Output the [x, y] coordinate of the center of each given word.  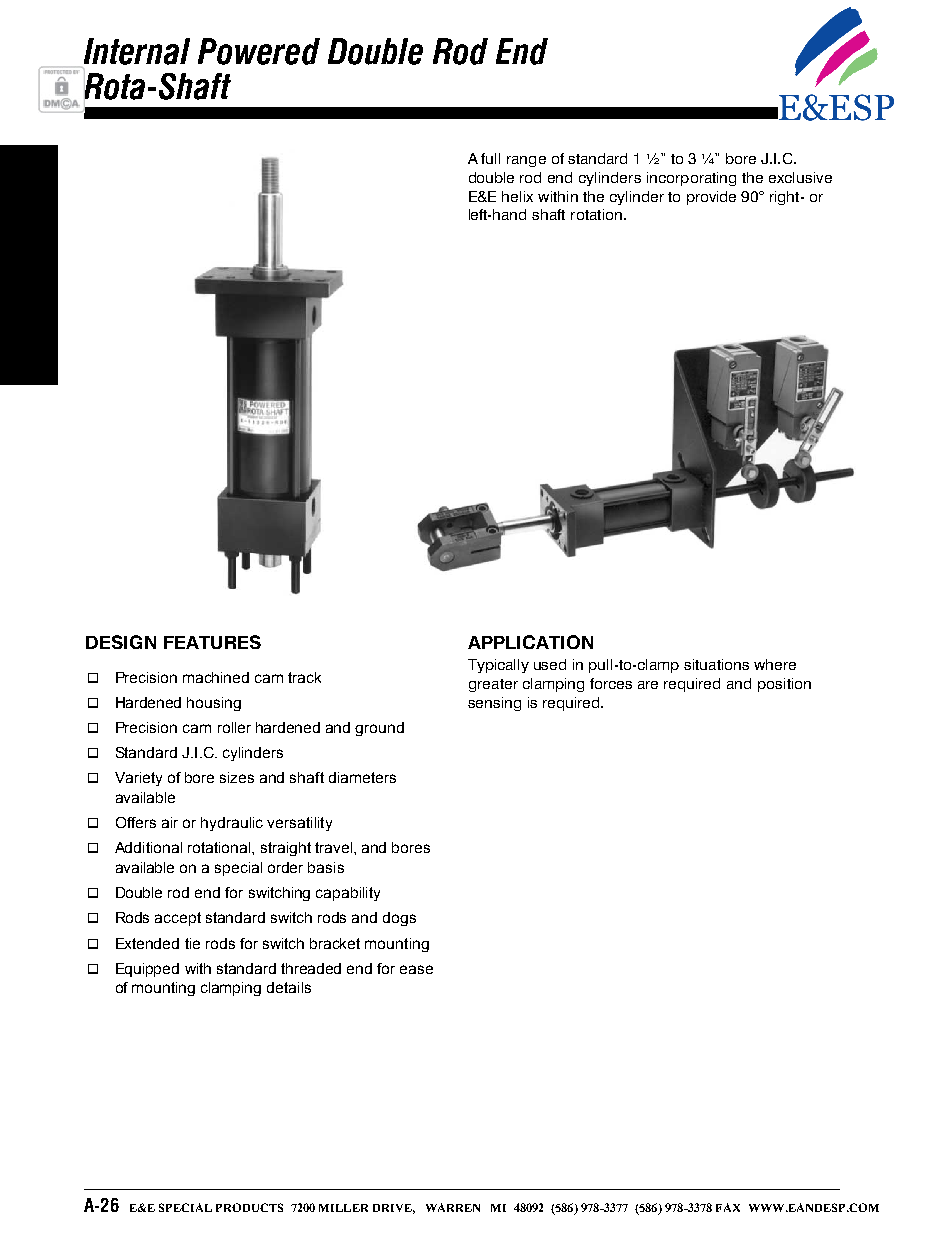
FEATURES [212, 642]
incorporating [691, 179]
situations [716, 664]
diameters [362, 777]
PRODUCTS [249, 1207]
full [490, 158]
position [784, 685]
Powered [259, 51]
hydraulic [232, 824]
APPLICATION [530, 642]
